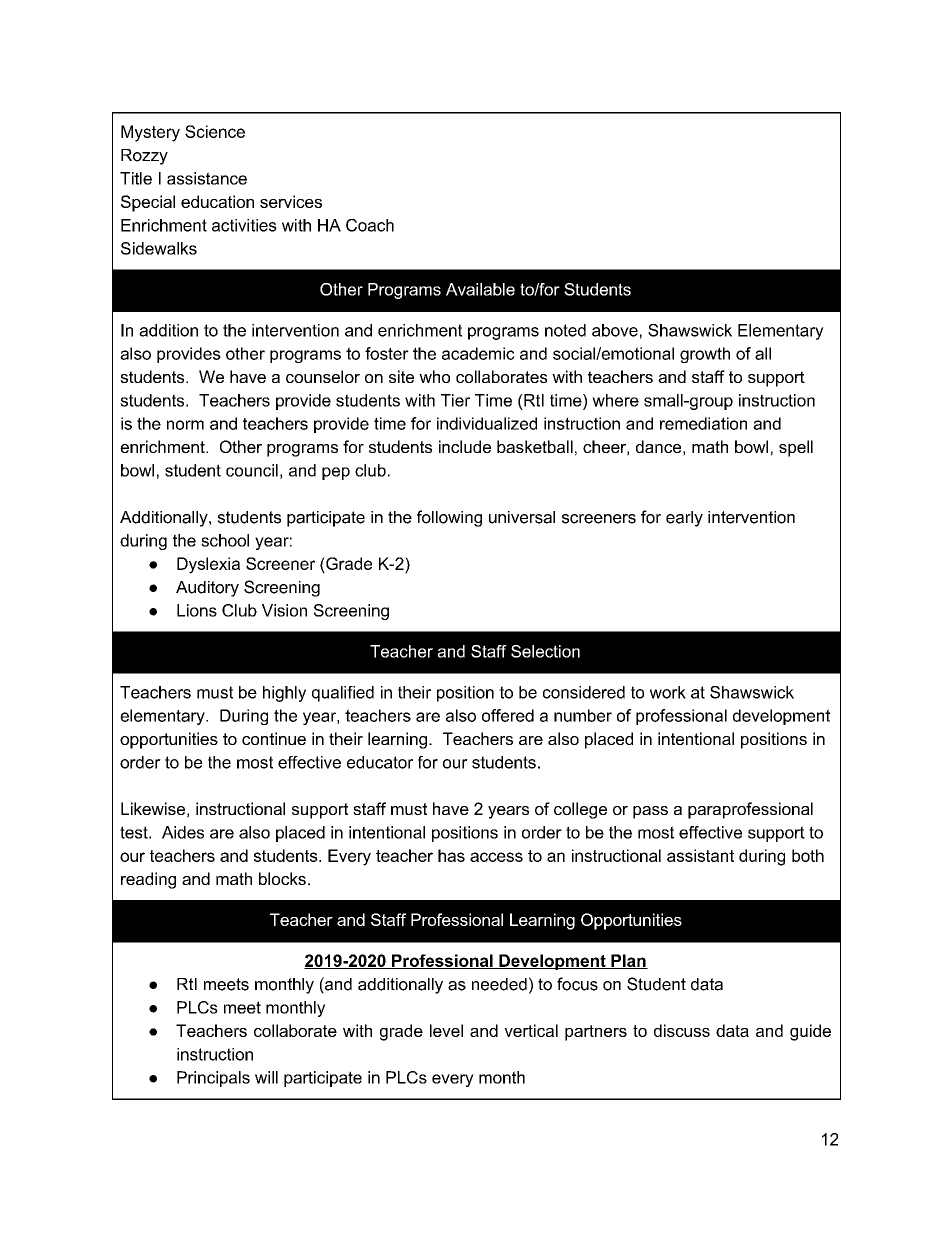 The height and width of the image is (1233, 952). I want to click on Coach, so click(370, 225).
